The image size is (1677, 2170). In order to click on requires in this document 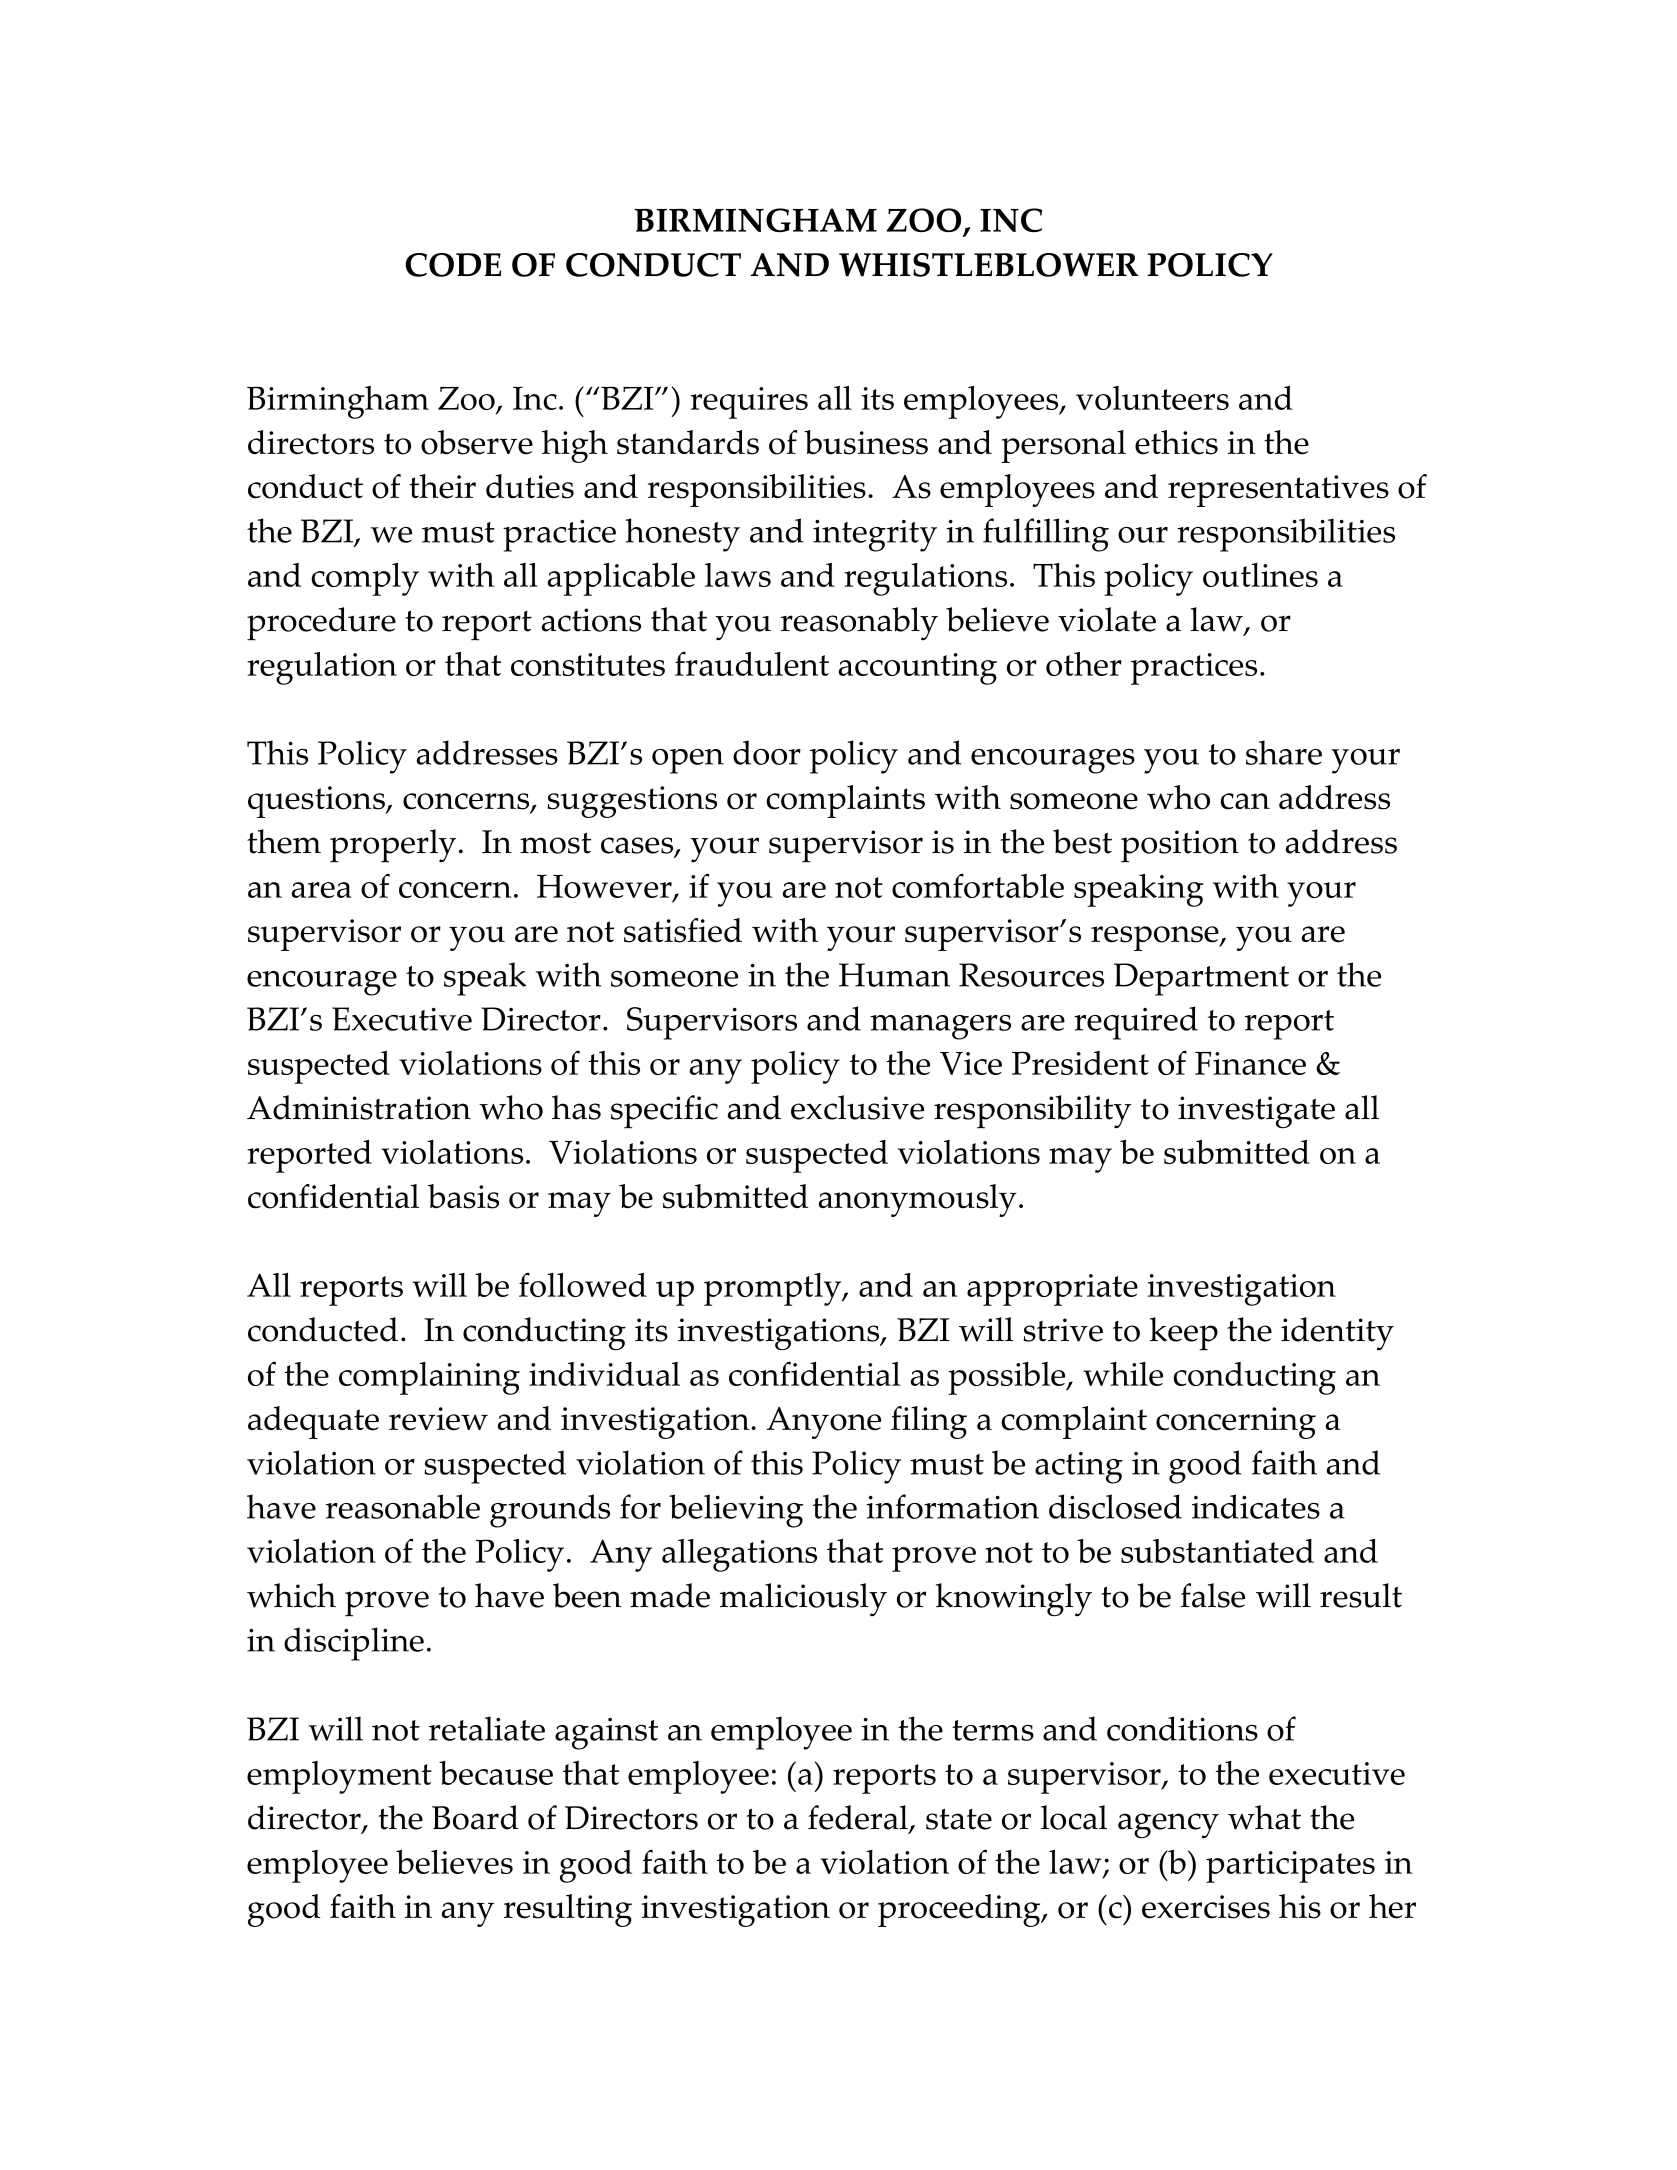, I will do `click(749, 403)`.
